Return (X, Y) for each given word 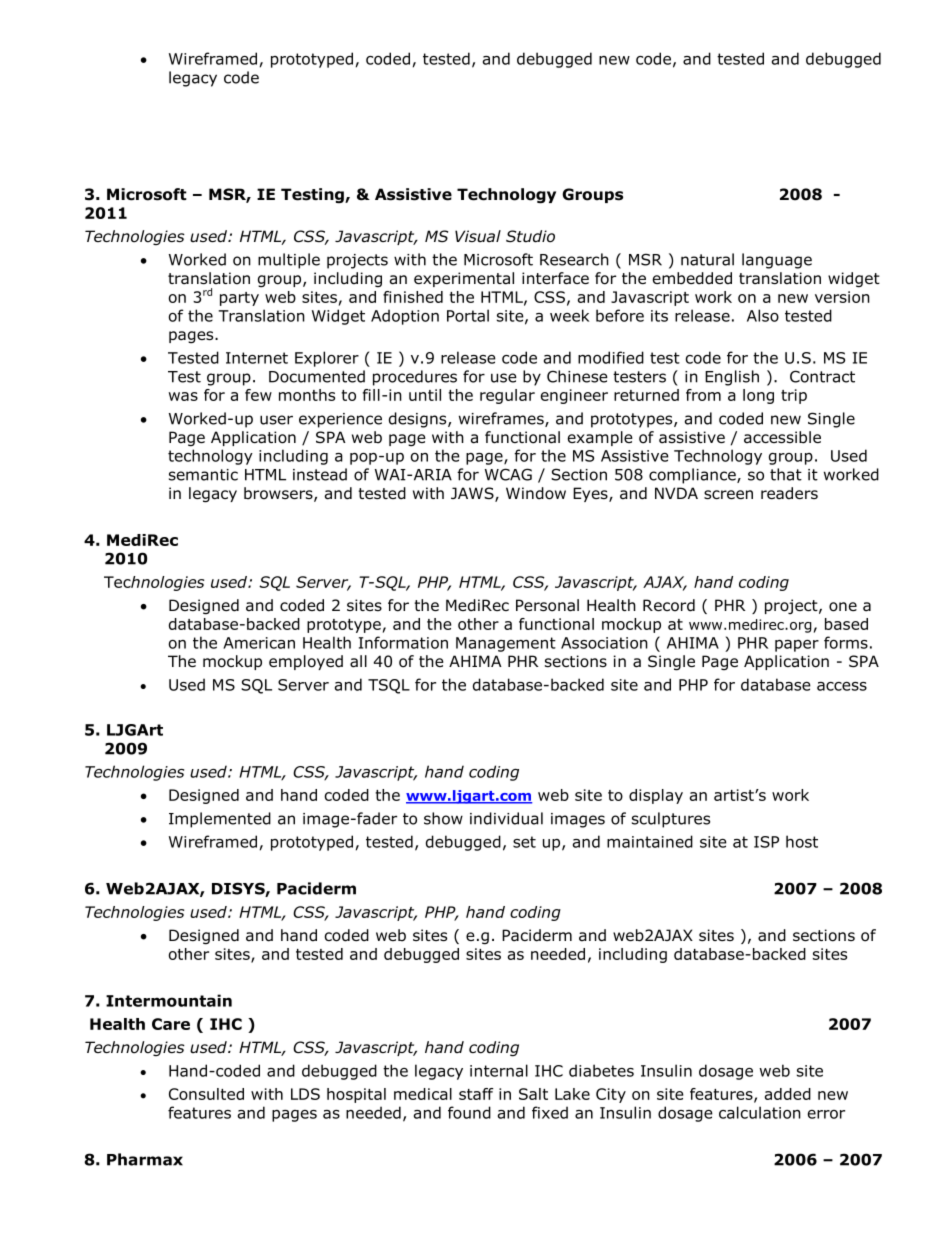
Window (536, 493)
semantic (203, 475)
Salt (533, 1094)
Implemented (220, 820)
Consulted (206, 1094)
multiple (289, 261)
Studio (530, 236)
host (802, 841)
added (788, 1094)
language (777, 261)
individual (506, 818)
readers (789, 493)
